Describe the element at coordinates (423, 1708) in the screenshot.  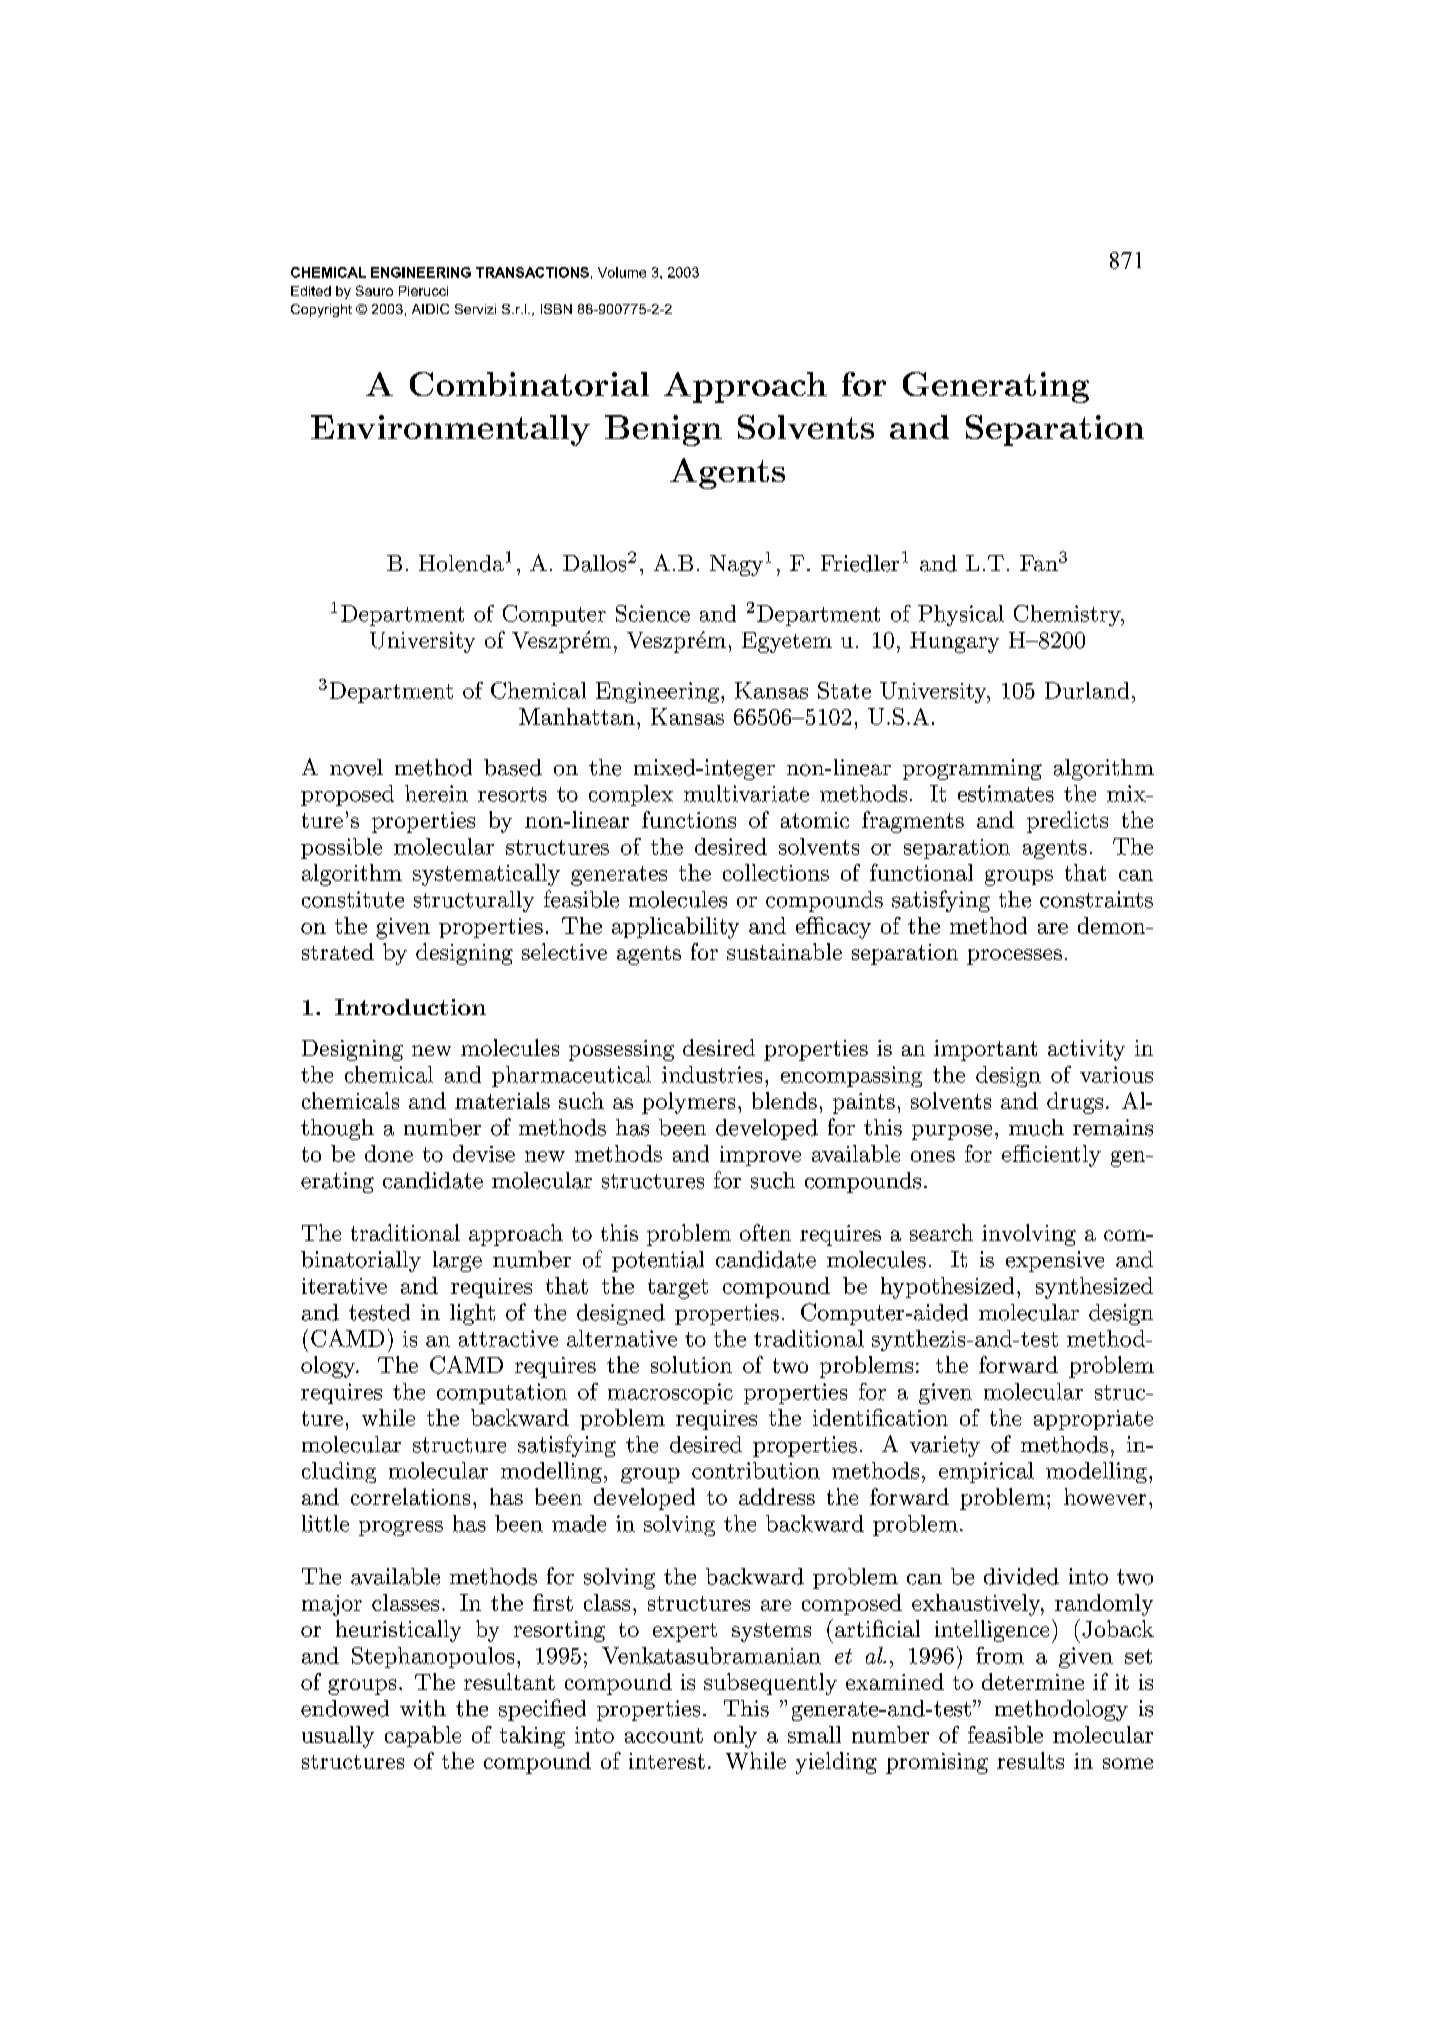
I see `with` at that location.
